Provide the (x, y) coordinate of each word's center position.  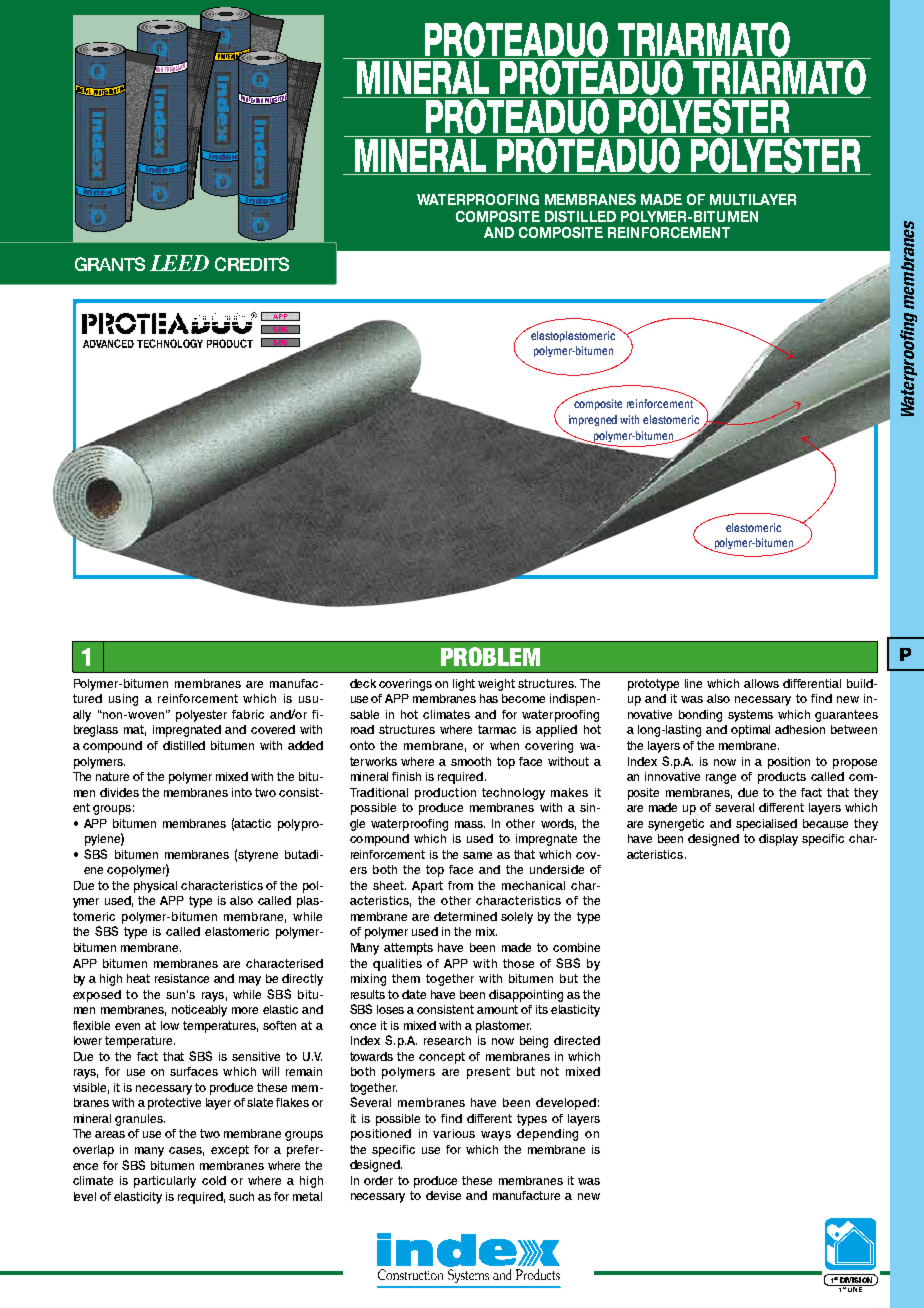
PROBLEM (490, 656)
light (464, 685)
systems (750, 716)
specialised (766, 825)
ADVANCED (108, 343)
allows (761, 683)
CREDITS (252, 264)
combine (576, 947)
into (242, 792)
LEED (179, 263)
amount (497, 1009)
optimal (750, 731)
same (477, 855)
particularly (165, 1182)
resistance (182, 978)
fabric (248, 714)
